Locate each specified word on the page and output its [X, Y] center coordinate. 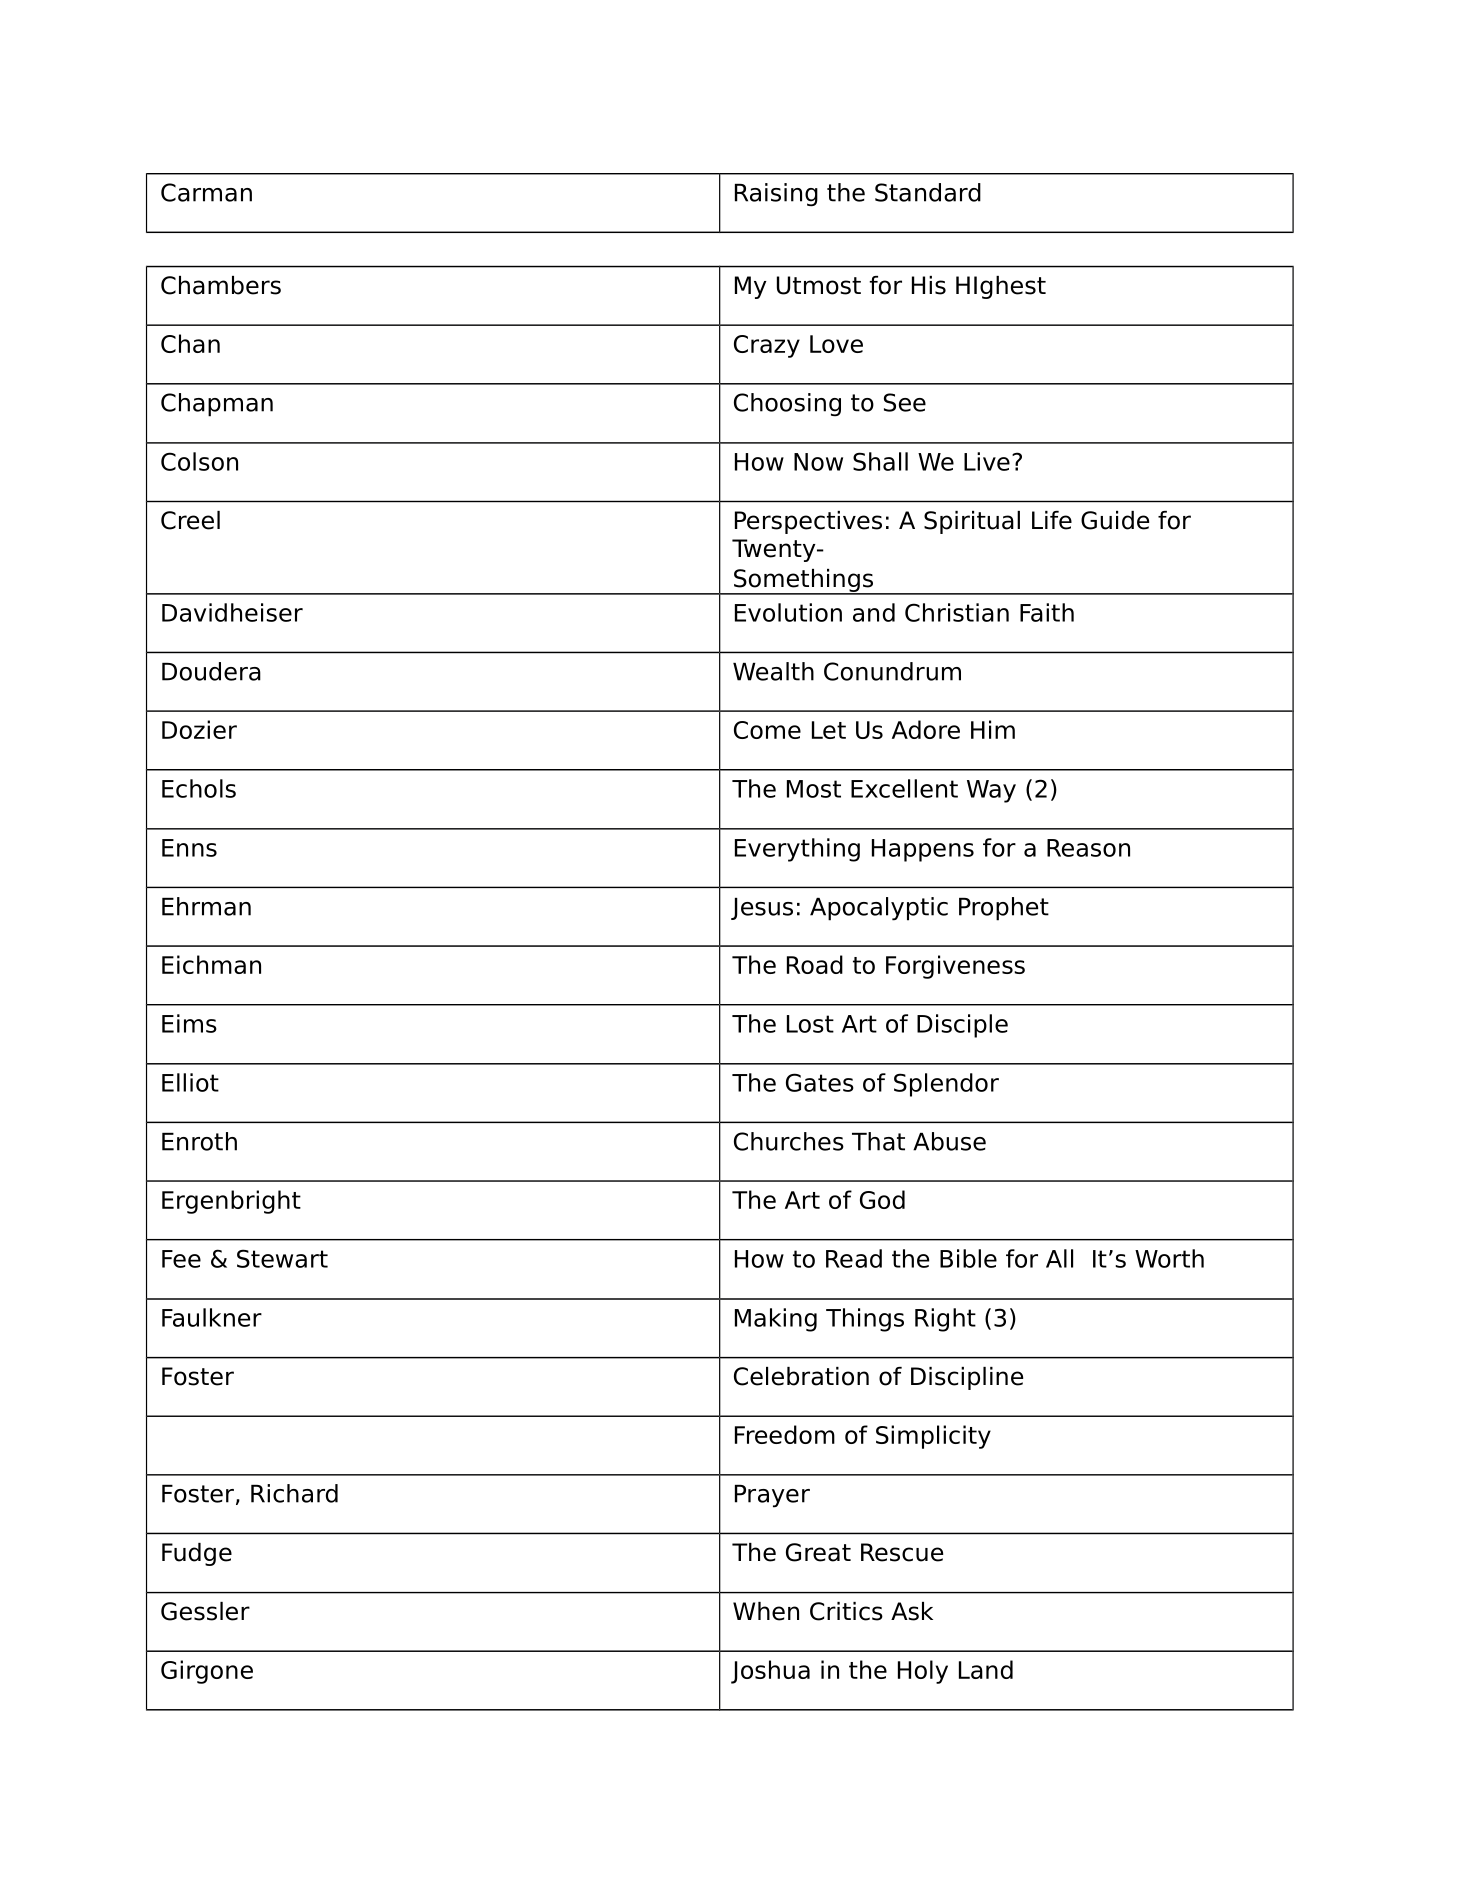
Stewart [282, 1258]
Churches [789, 1141]
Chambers [221, 285]
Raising [776, 195]
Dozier [199, 729]
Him [993, 729]
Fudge [197, 1554]
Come [767, 730]
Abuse [949, 1141]
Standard [928, 192]
